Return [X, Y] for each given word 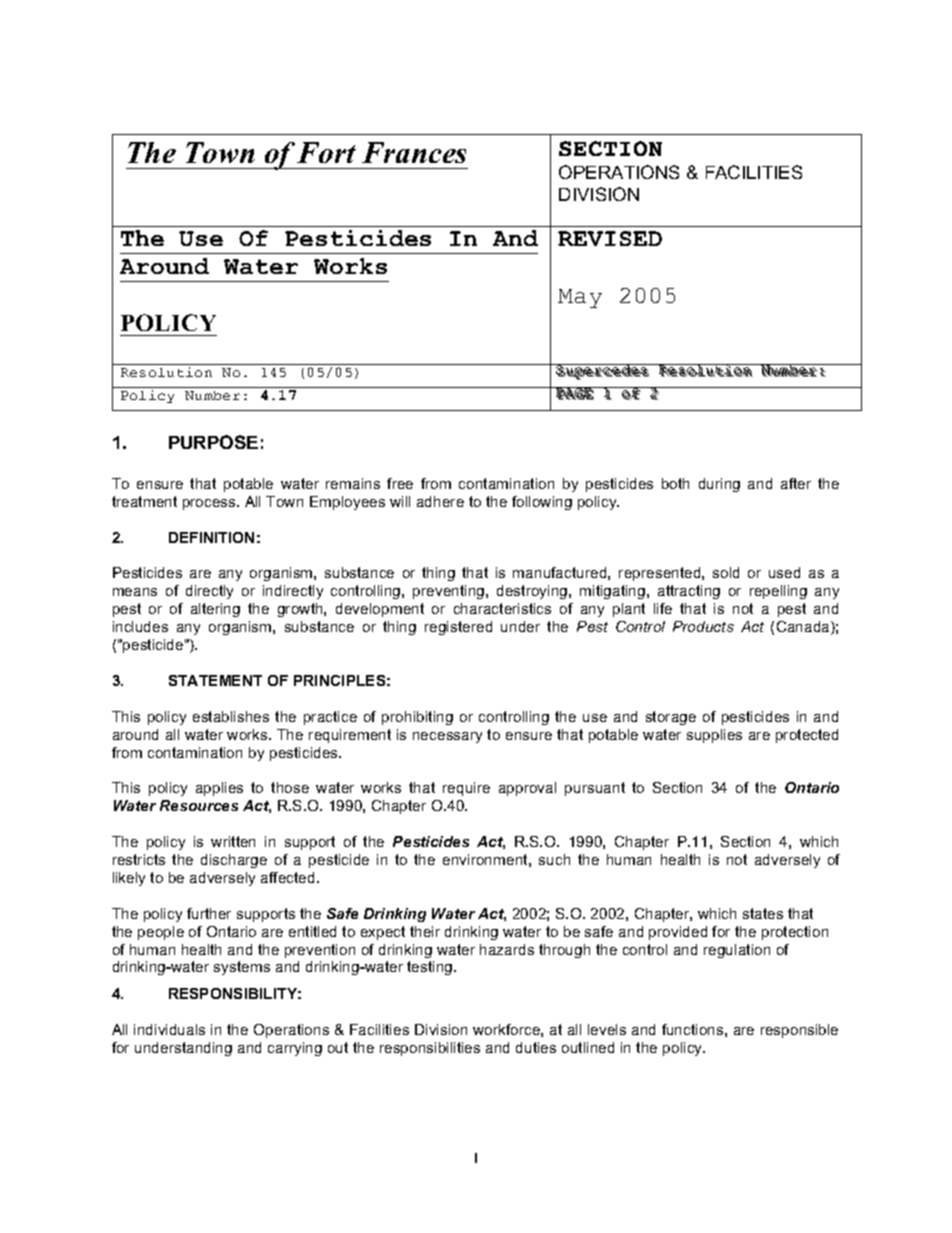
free [400, 483]
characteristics [502, 608]
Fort [326, 152]
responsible [799, 1031]
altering [215, 610]
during [719, 485]
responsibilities [430, 1049]
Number [212, 395]
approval [527, 789]
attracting [689, 592]
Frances [414, 152]
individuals [169, 1029]
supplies [714, 736]
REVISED [610, 238]
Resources [199, 805]
